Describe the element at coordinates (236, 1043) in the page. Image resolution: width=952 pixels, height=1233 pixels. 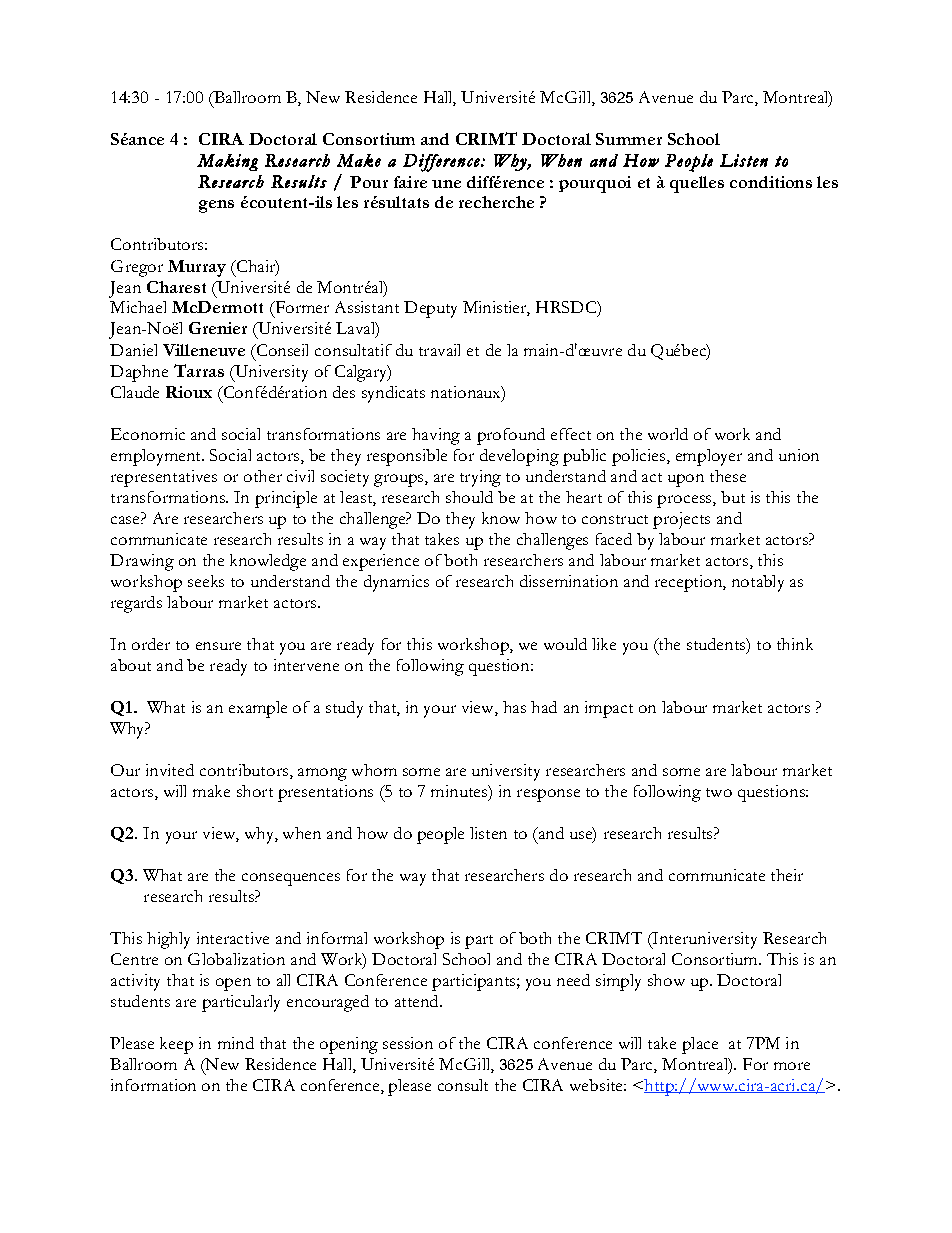
I see `mind` at that location.
